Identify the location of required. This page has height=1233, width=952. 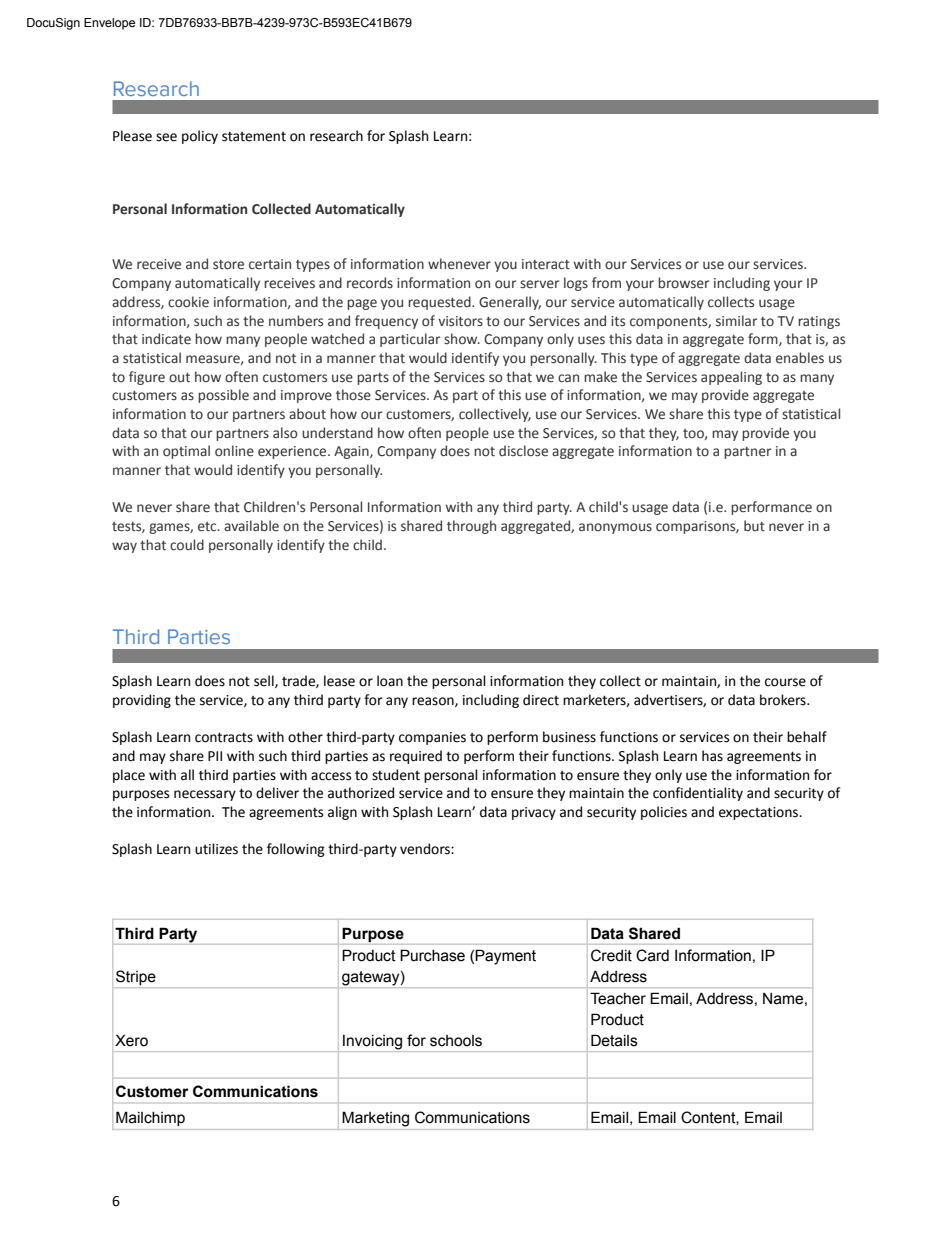
(416, 757).
